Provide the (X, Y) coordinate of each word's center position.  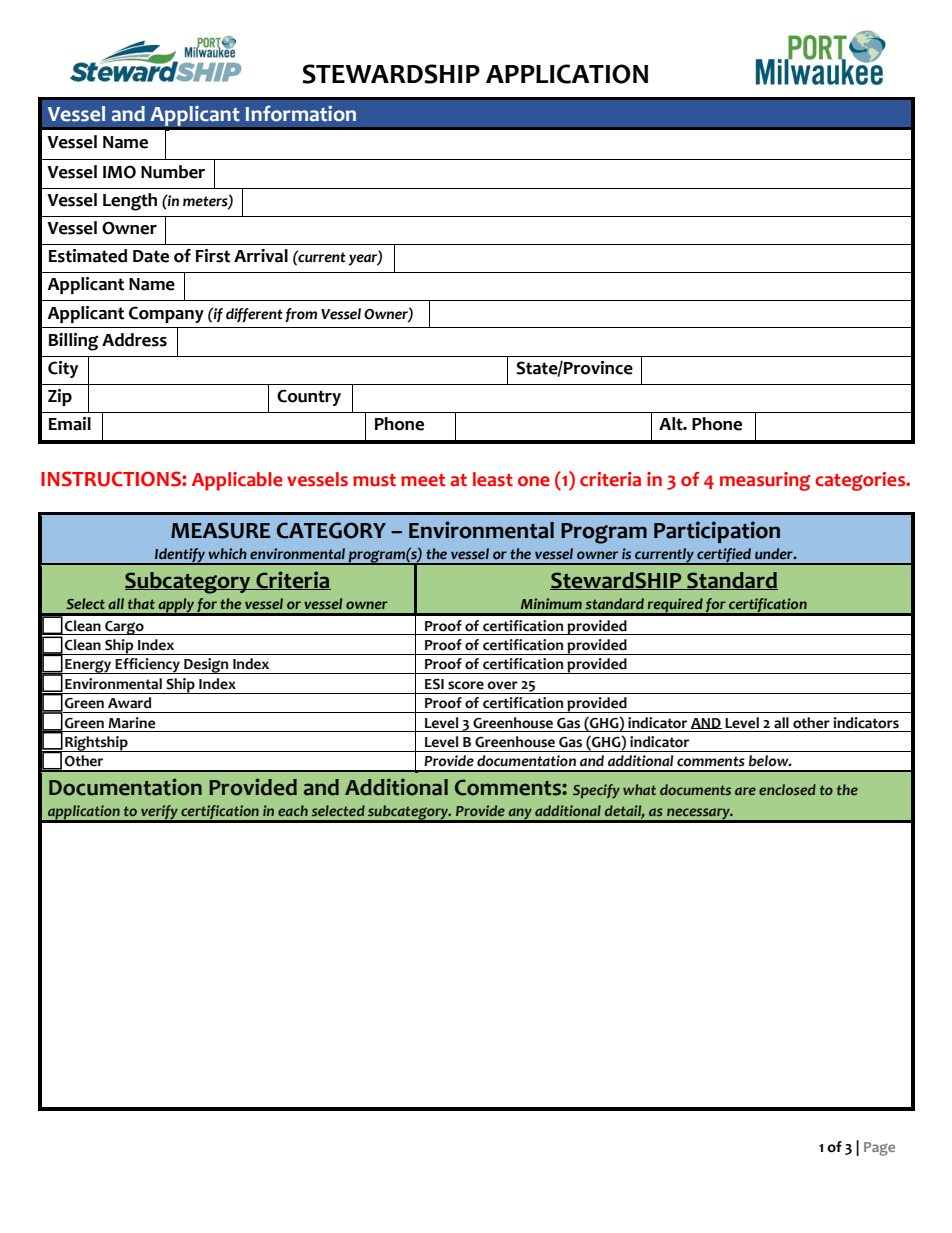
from (301, 315)
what (639, 789)
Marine (131, 723)
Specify (596, 791)
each (293, 810)
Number (173, 172)
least (493, 479)
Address (134, 340)
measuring (765, 481)
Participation (717, 532)
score (466, 685)
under (775, 553)
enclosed (787, 789)
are (745, 791)
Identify (180, 556)
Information (301, 113)
